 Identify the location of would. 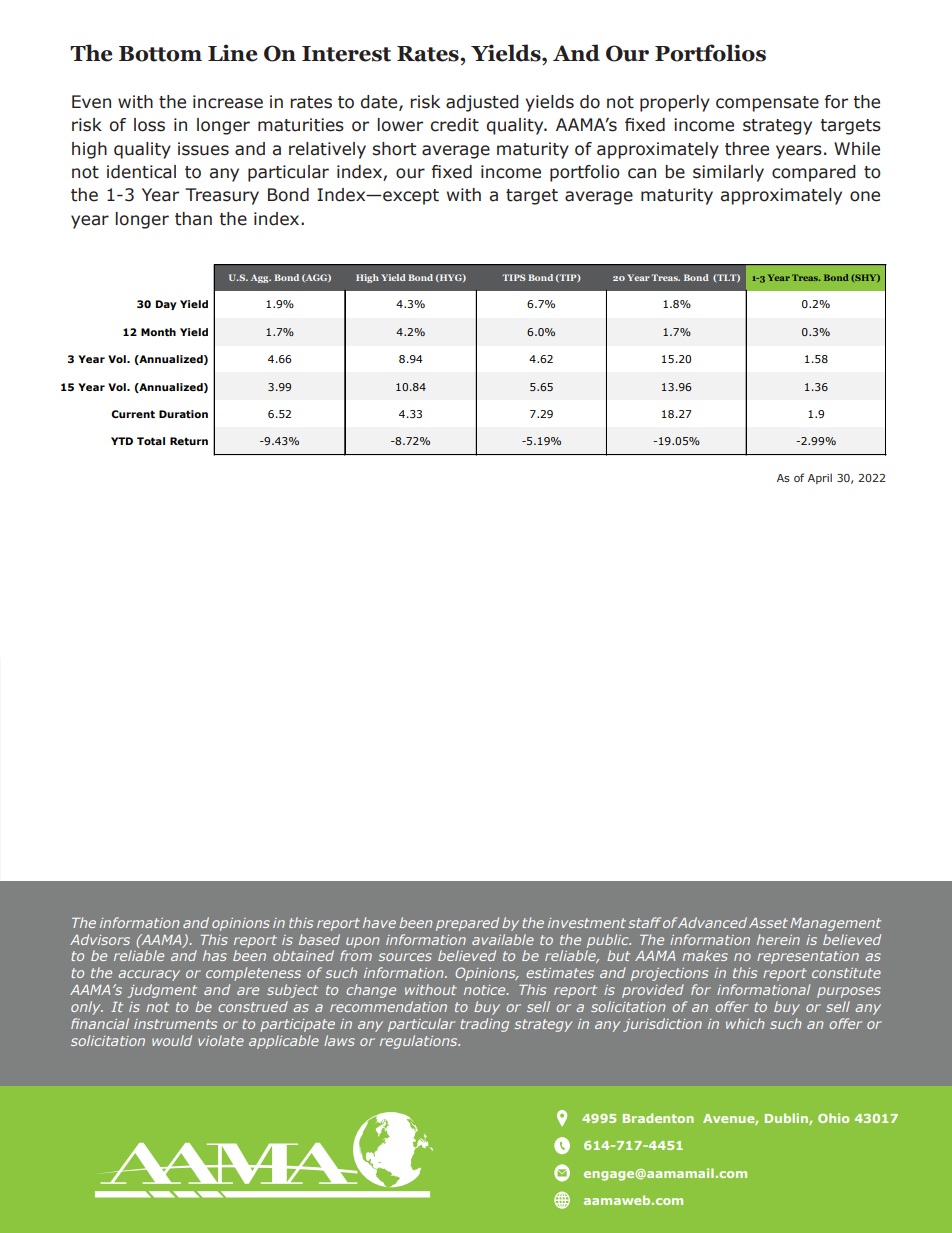
(172, 1040).
